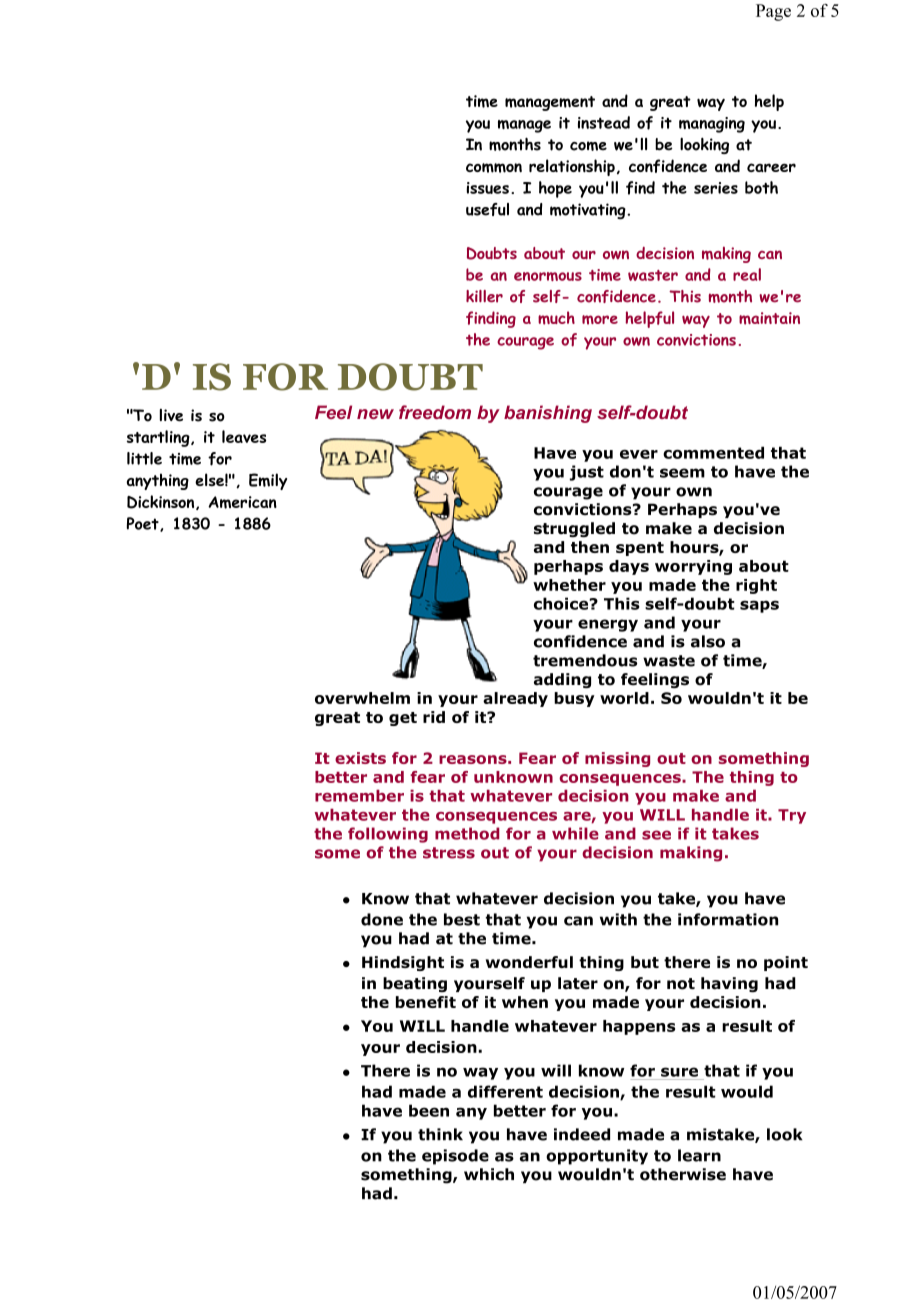 The height and width of the image is (1308, 924). I want to click on leaves, so click(244, 436).
